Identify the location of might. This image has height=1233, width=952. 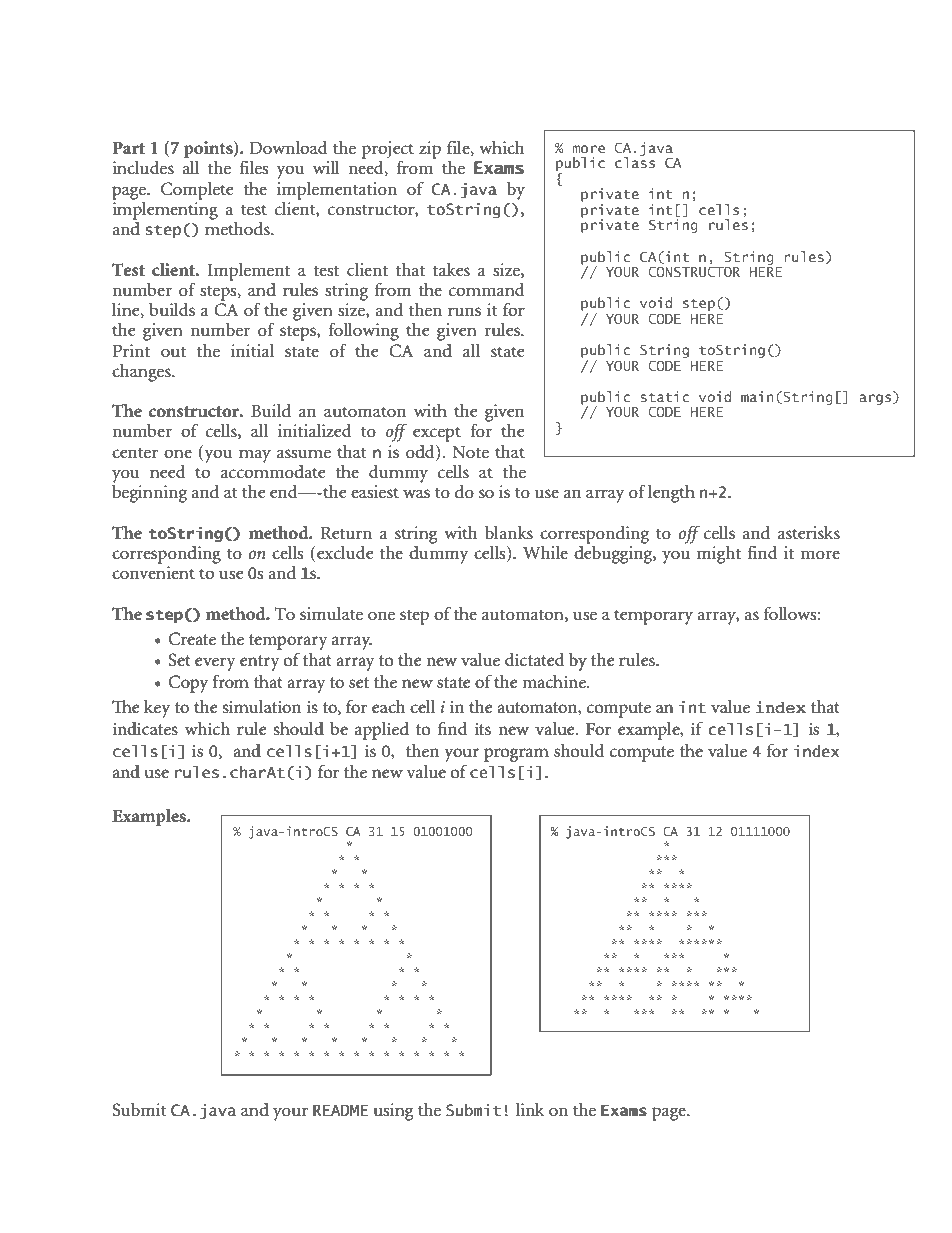
(719, 555).
